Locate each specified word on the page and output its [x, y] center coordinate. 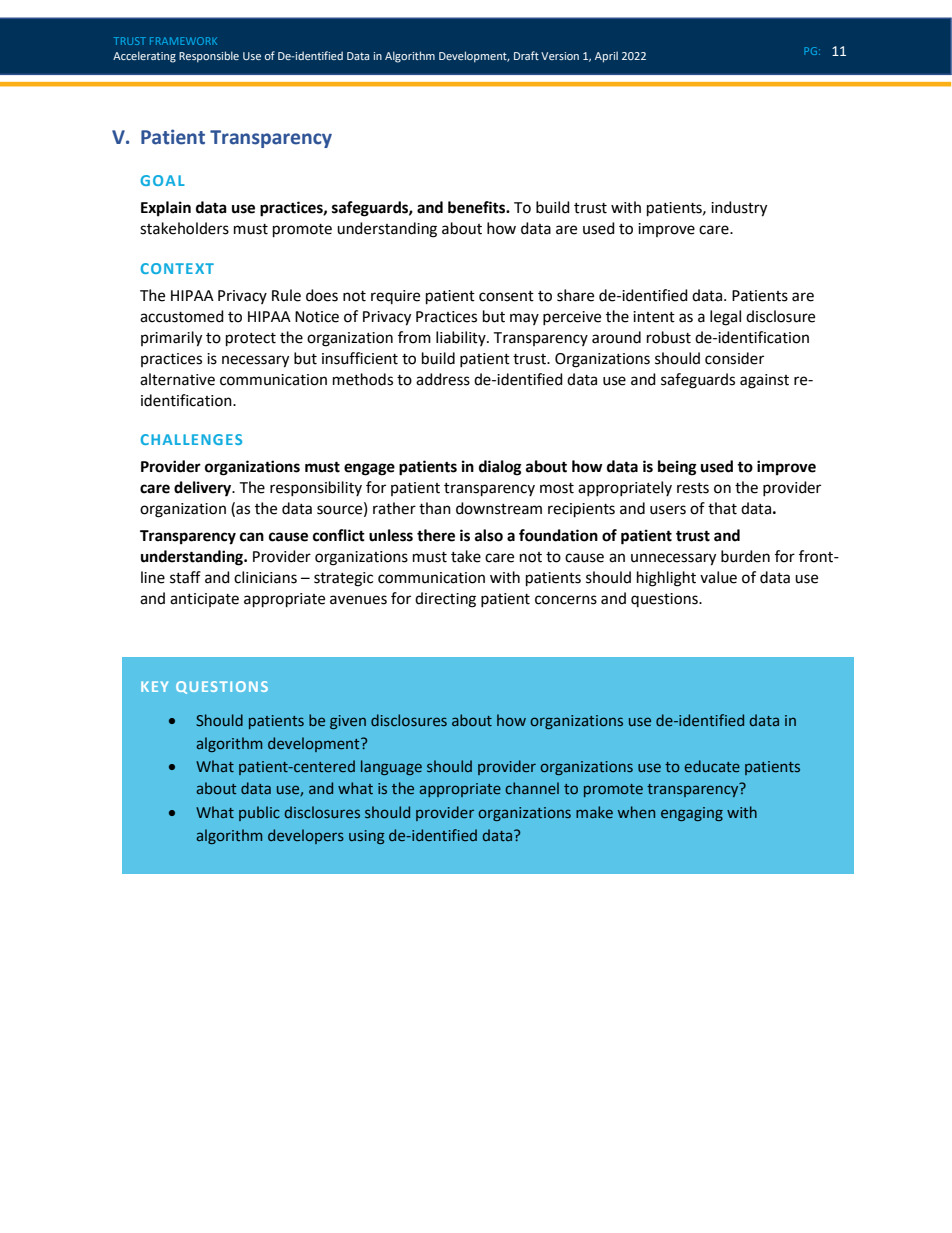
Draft [526, 55]
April [606, 57]
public [259, 813]
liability [462, 338]
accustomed [182, 316]
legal [725, 318]
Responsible [209, 57]
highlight [666, 579]
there [436, 535]
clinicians [265, 577]
